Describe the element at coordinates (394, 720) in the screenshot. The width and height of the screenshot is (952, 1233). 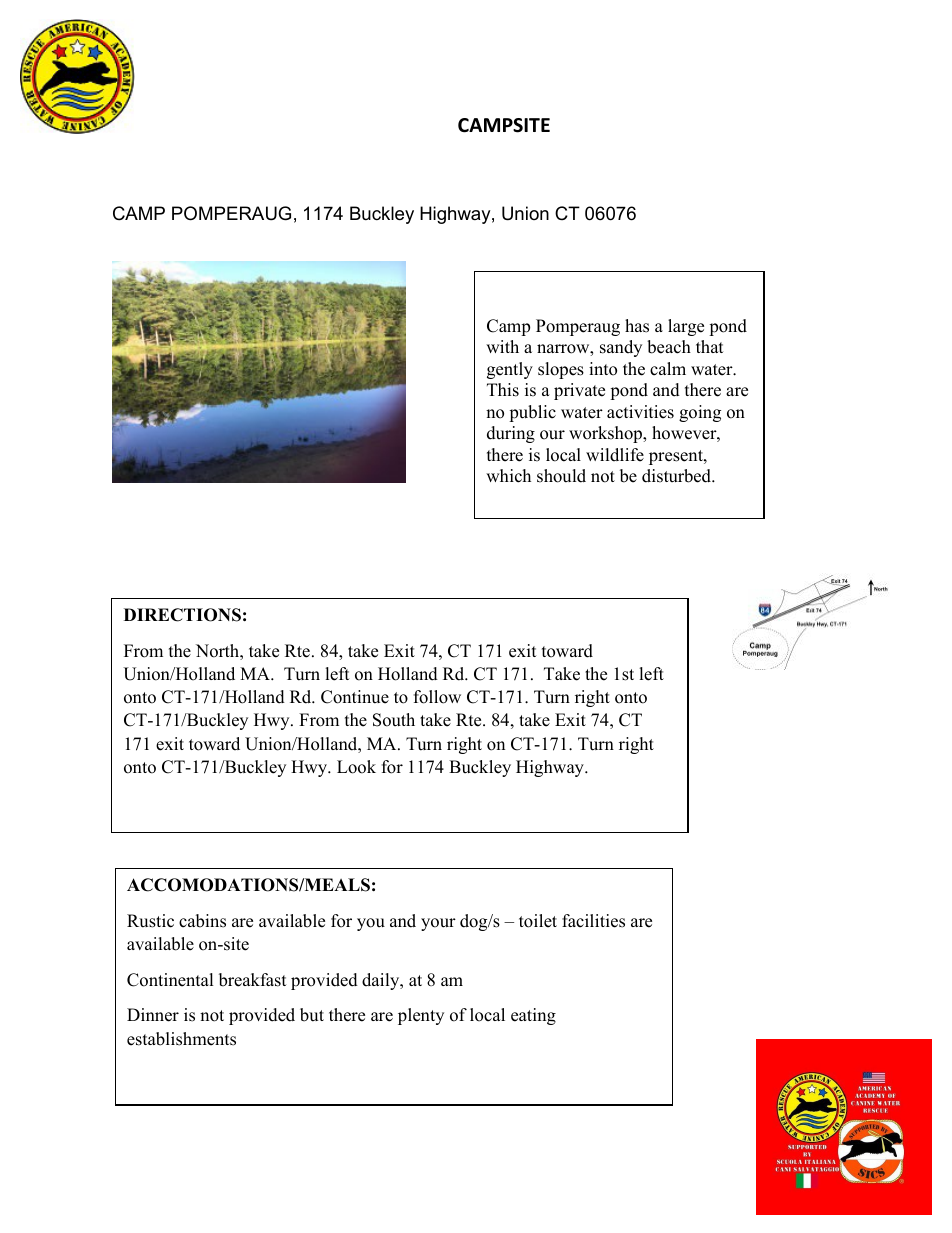
I see `South` at that location.
